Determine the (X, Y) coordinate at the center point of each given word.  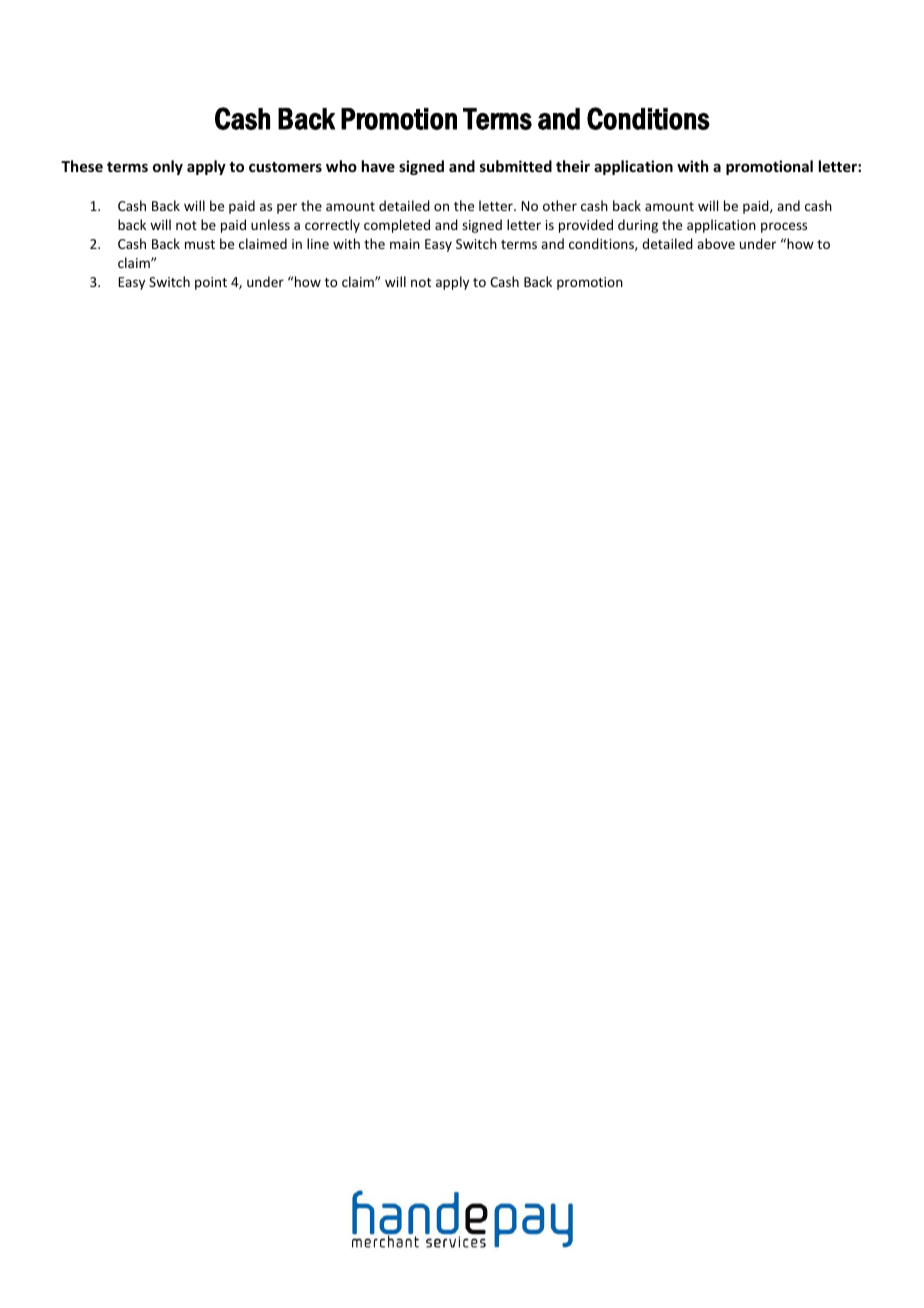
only (168, 167)
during (638, 226)
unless (270, 224)
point (211, 283)
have (378, 166)
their (573, 166)
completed (397, 226)
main (405, 244)
